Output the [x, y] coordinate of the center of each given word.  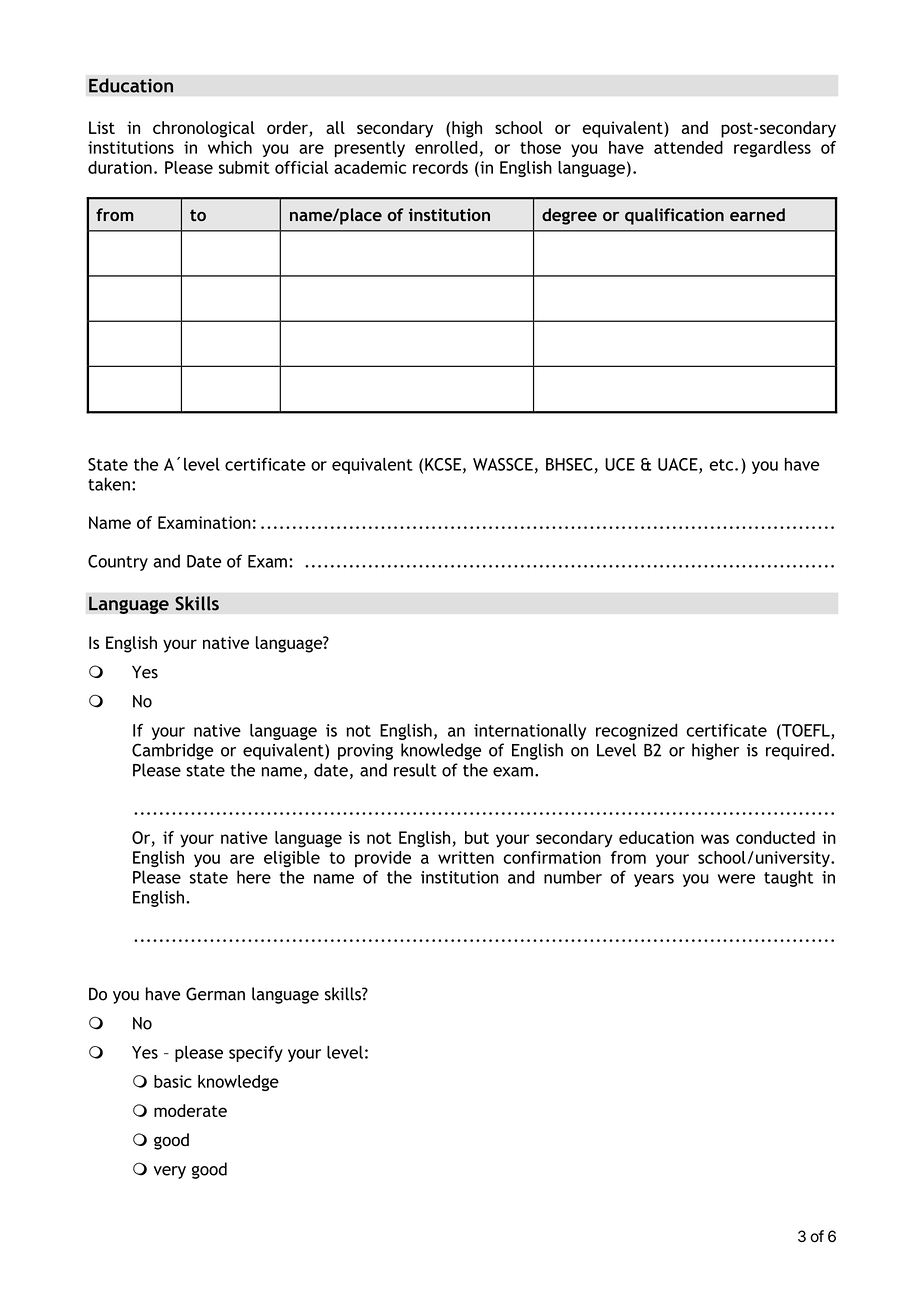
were [736, 879]
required [797, 751]
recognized [637, 732]
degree [569, 216]
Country [118, 563]
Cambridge [172, 751]
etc [722, 465]
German [215, 994]
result [415, 770]
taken [109, 484]
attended [688, 147]
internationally [530, 732]
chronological [204, 129]
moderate [190, 1110]
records [440, 167]
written [466, 857]
